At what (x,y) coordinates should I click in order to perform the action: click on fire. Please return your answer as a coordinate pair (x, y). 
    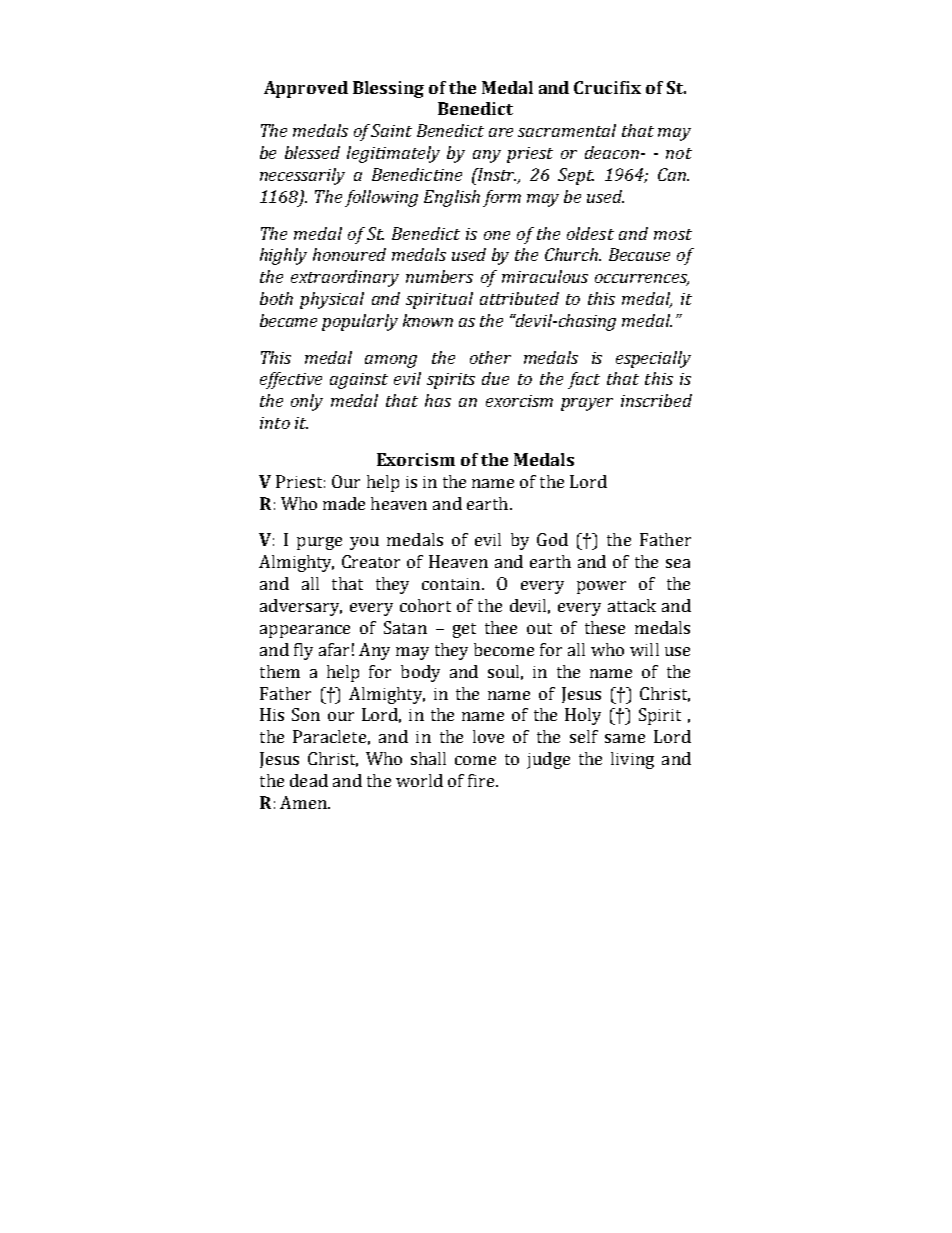
    Looking at the image, I should click on (482, 780).
